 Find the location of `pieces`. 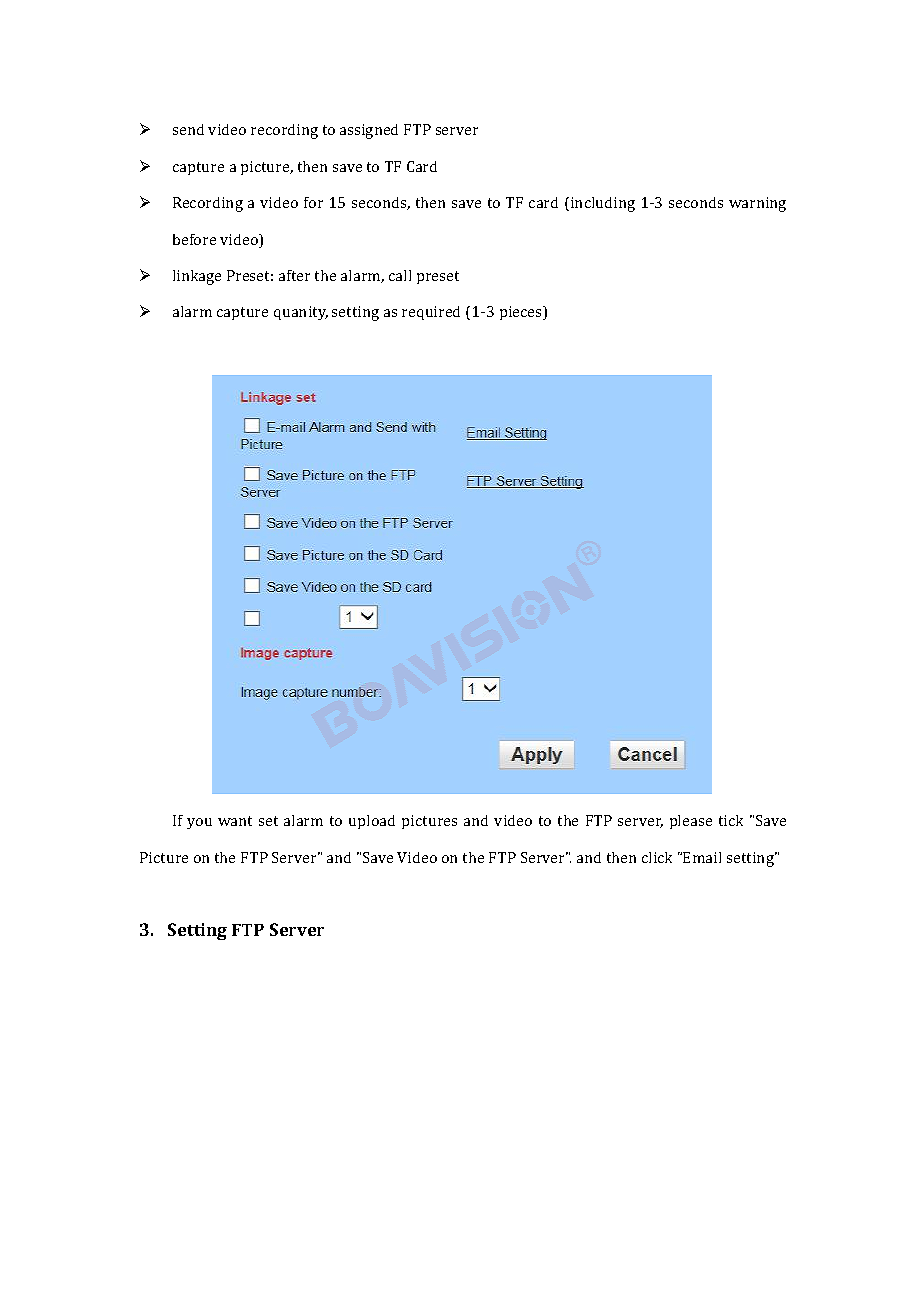

pieces is located at coordinates (522, 313).
